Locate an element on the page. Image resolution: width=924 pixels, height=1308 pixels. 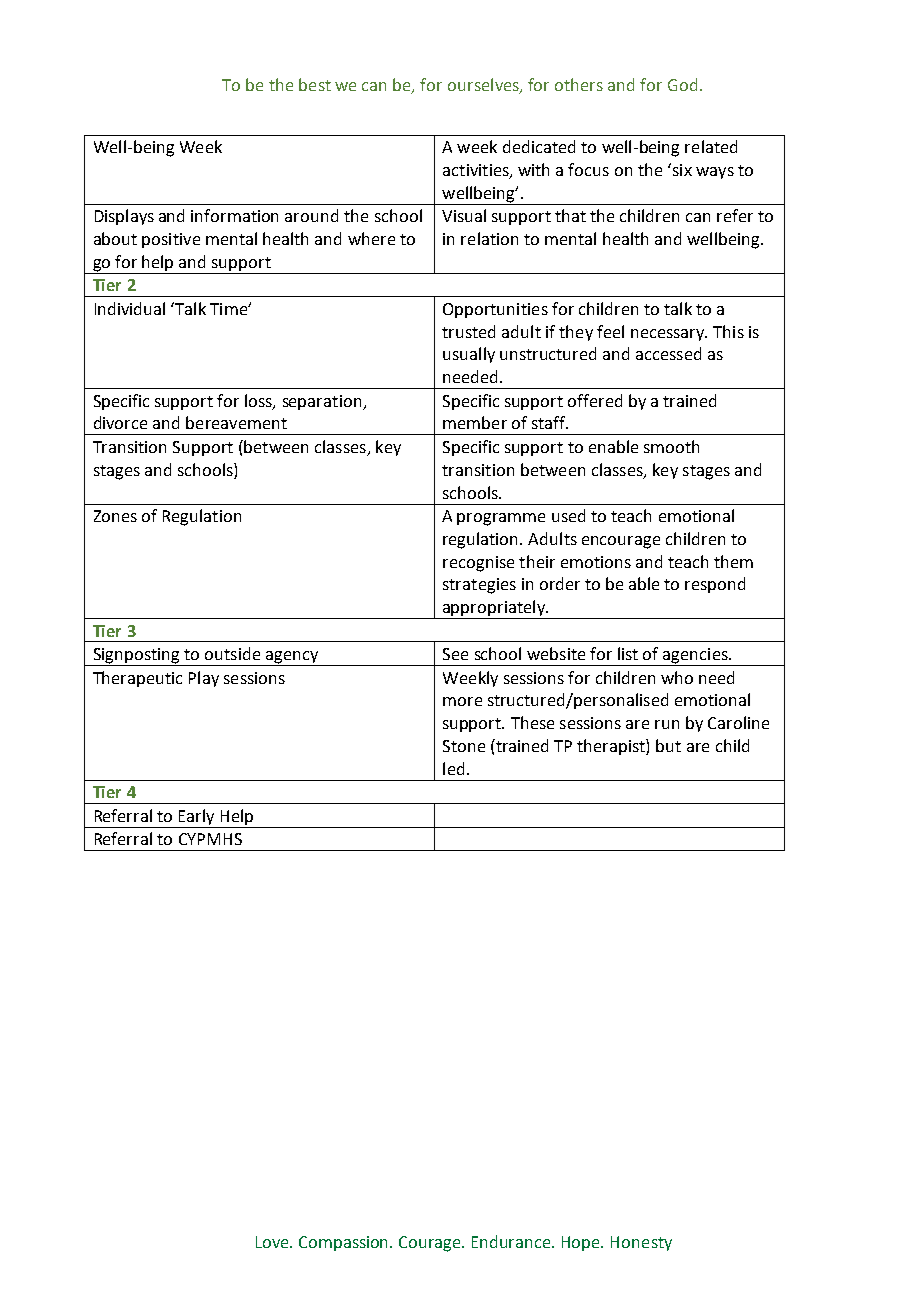
information is located at coordinates (234, 215).
